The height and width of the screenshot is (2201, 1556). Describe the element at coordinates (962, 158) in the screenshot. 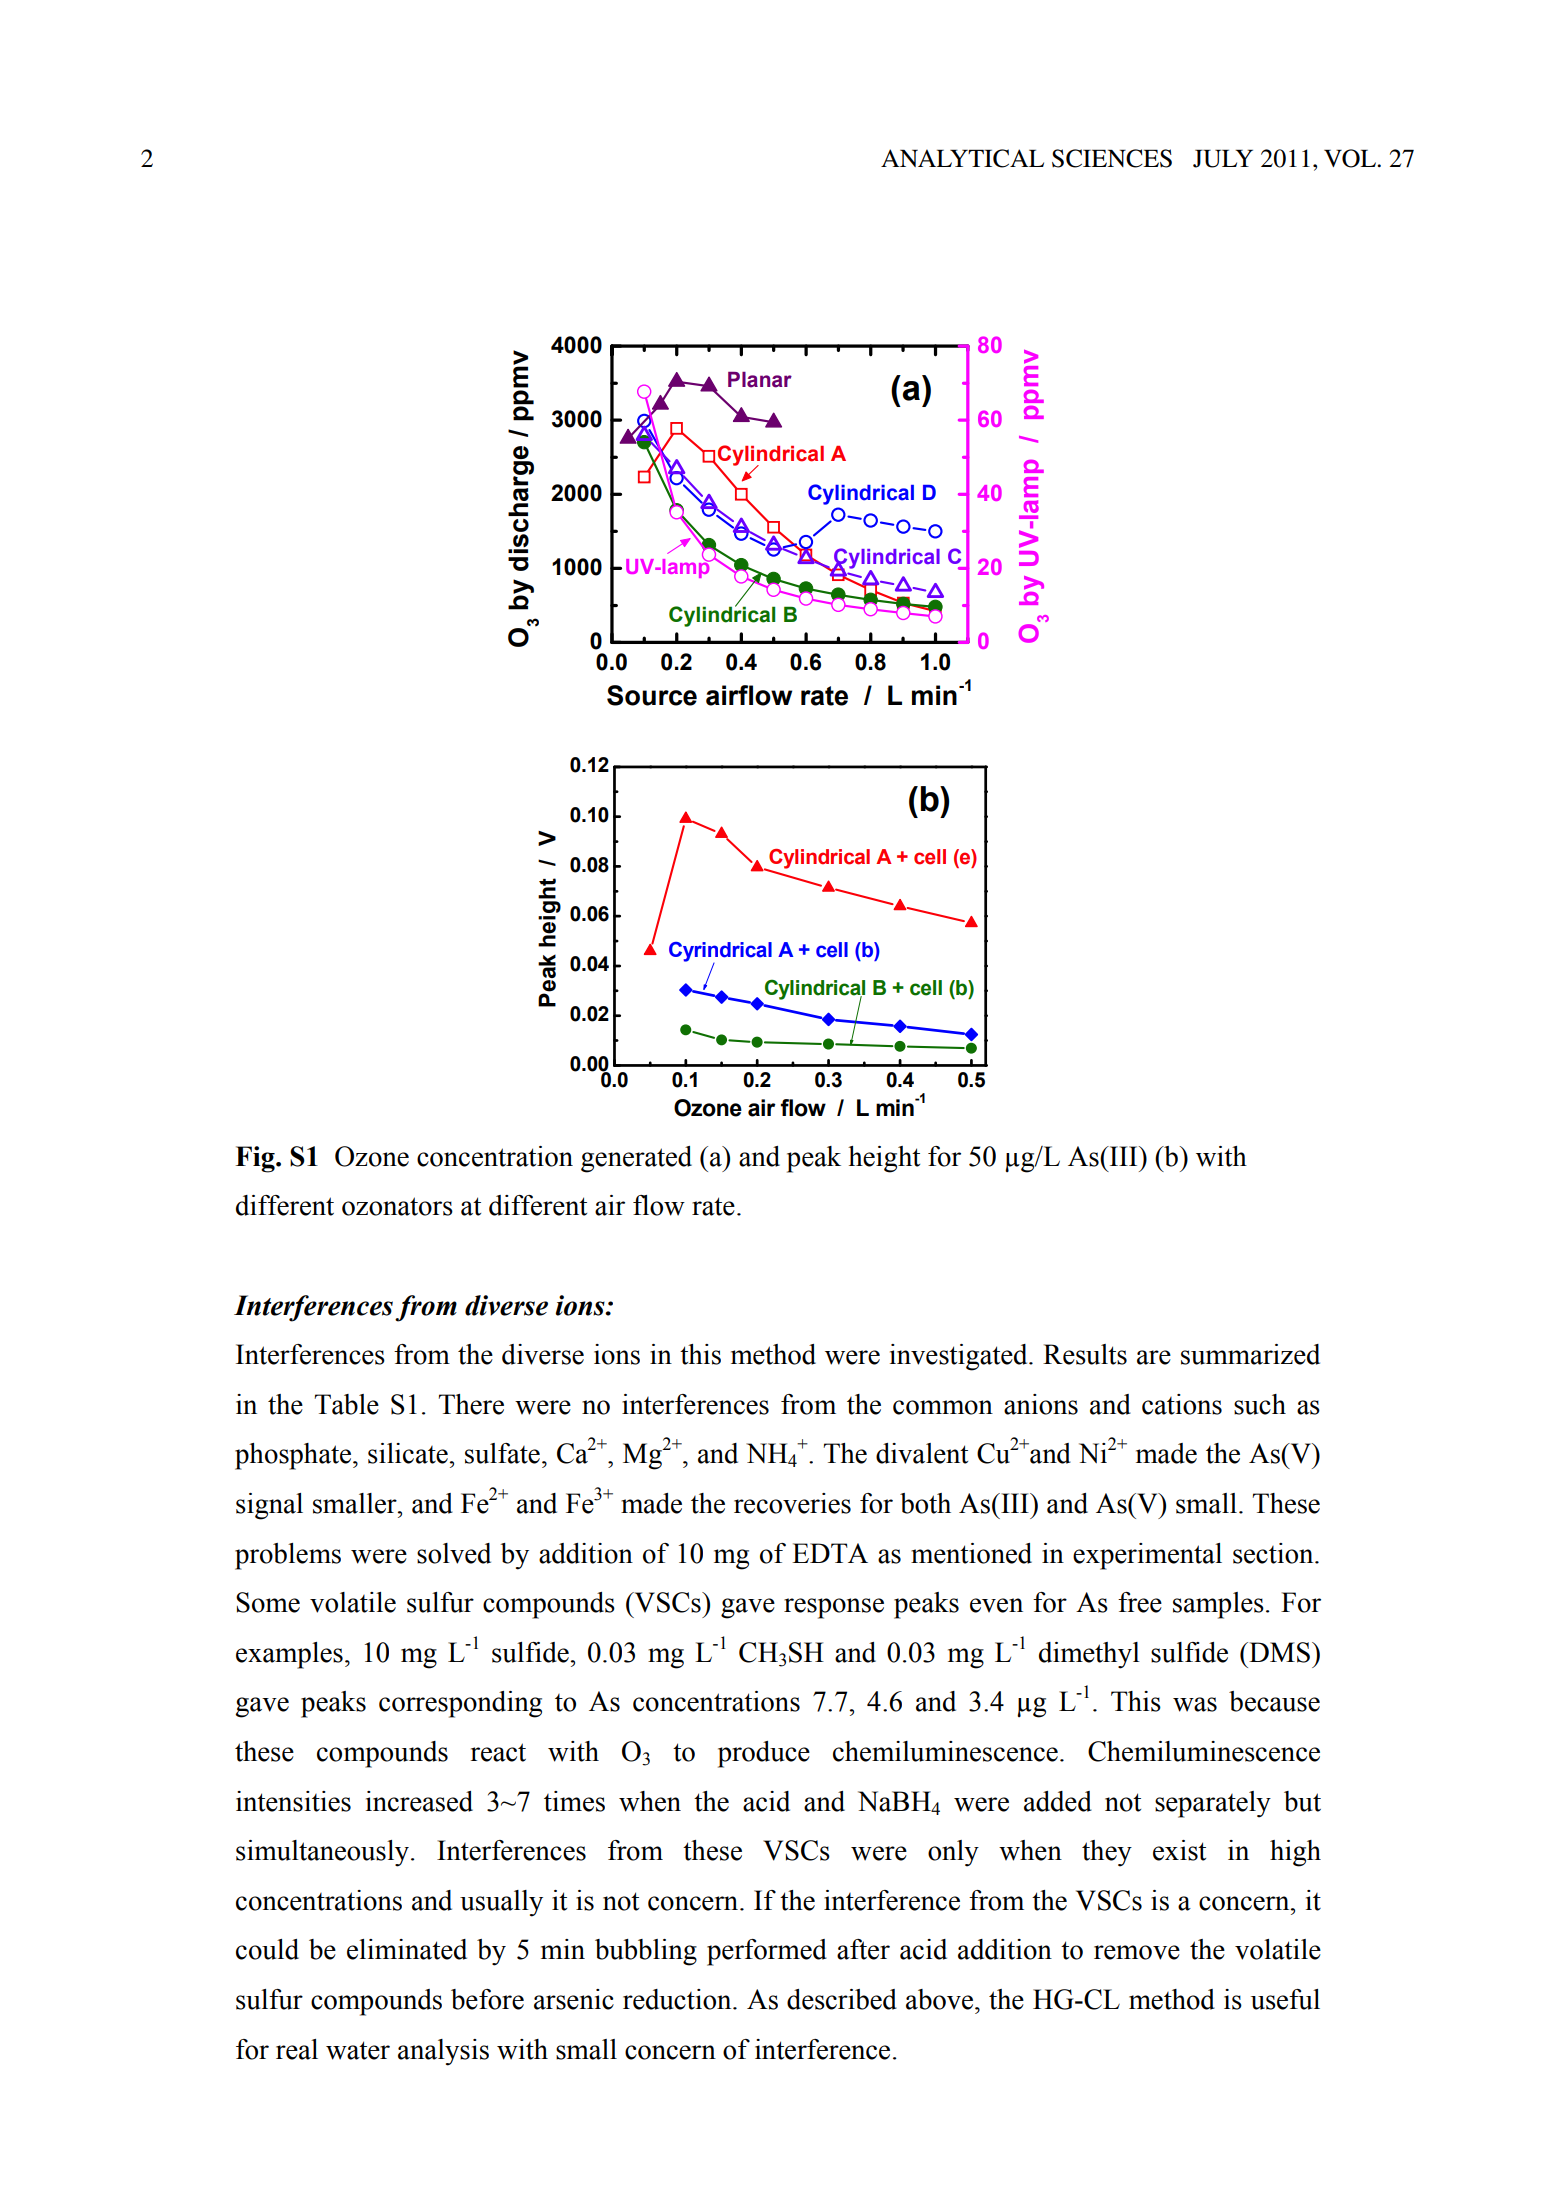

I see `ANALYTICAL` at that location.
